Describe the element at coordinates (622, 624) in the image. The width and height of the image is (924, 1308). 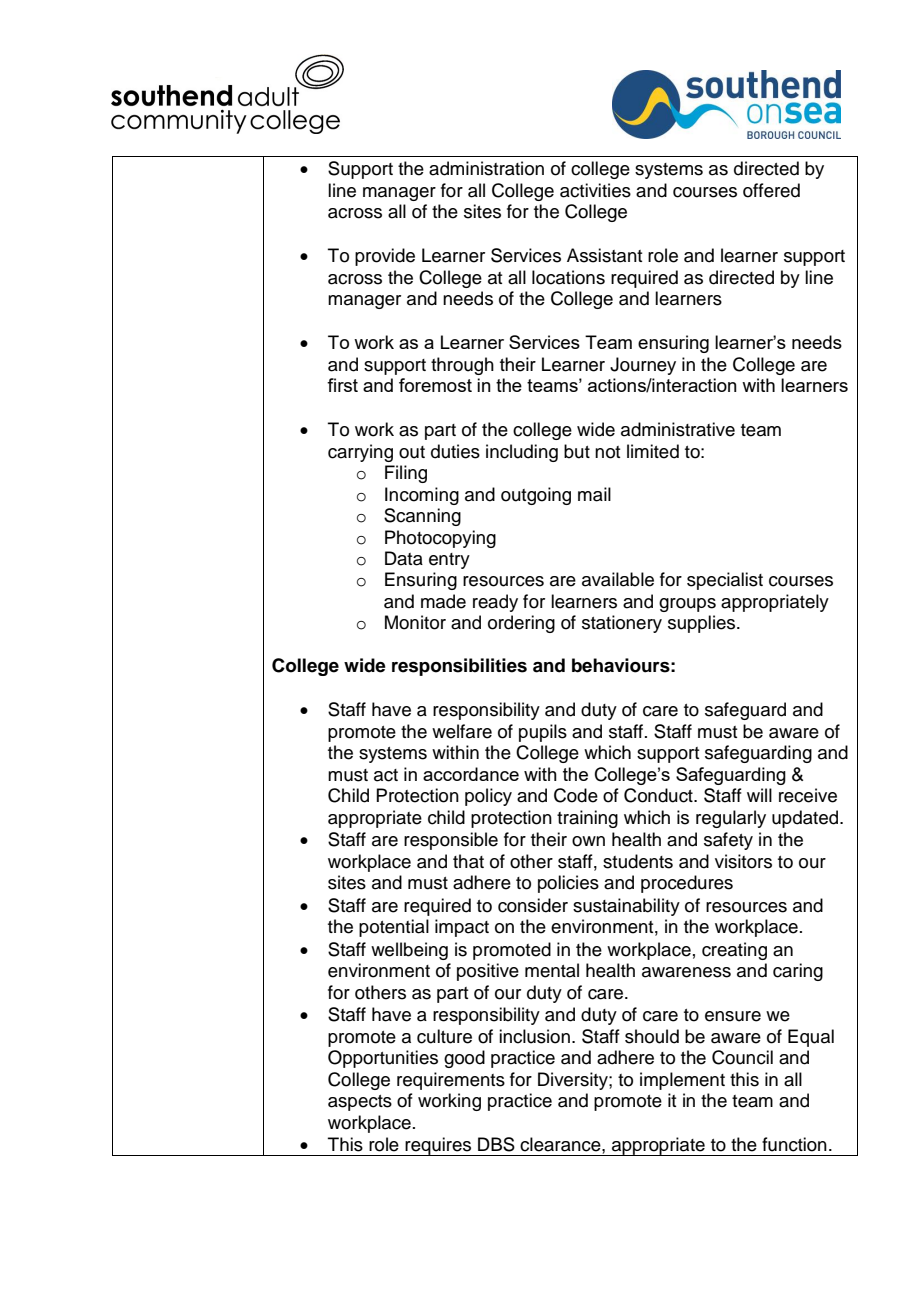
I see `stationery` at that location.
